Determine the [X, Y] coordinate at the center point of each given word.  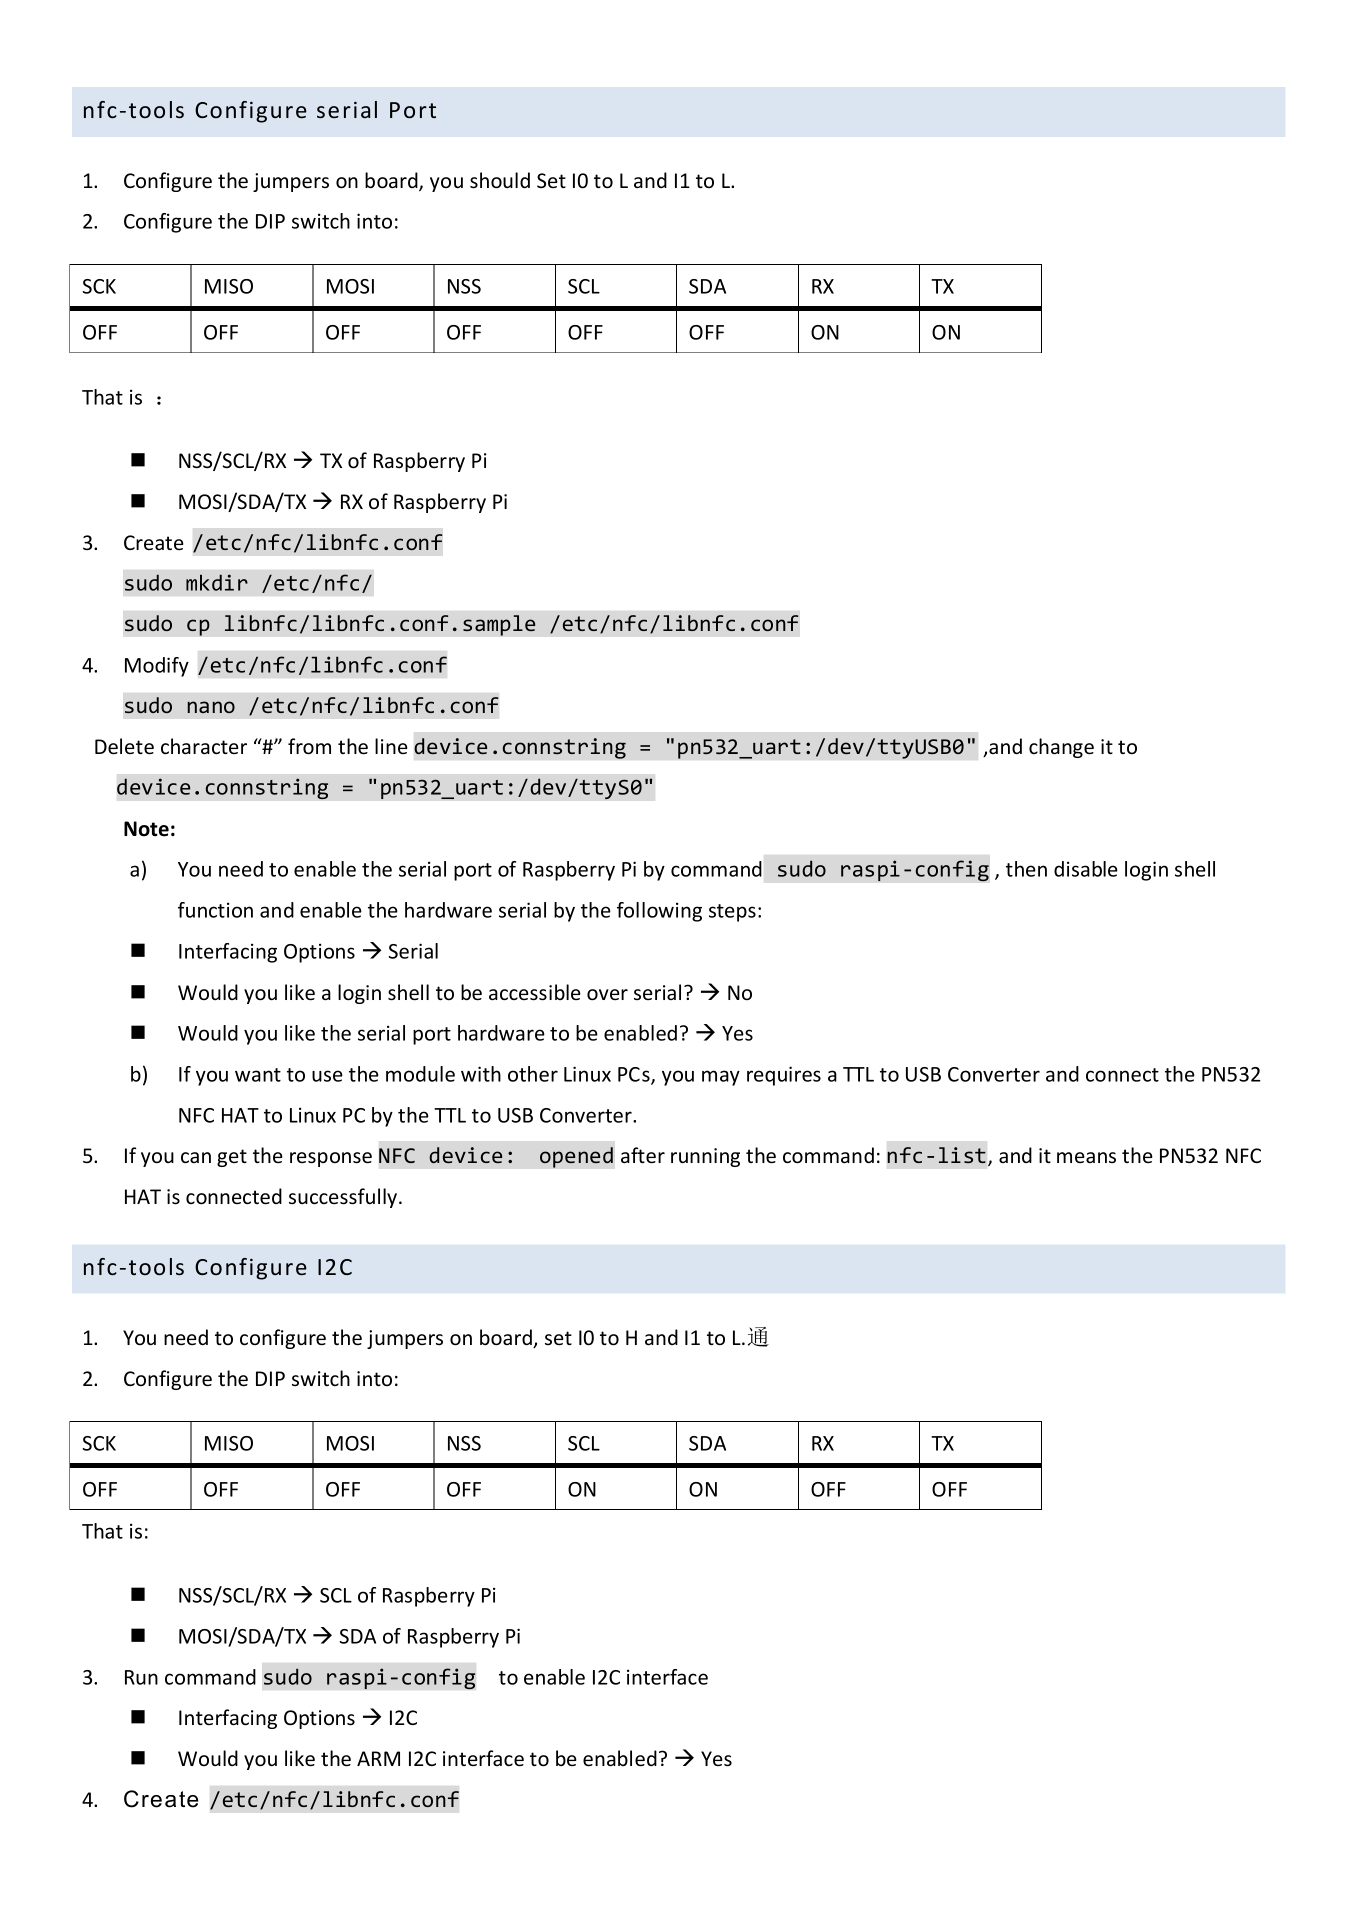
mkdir [217, 582]
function [215, 910]
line [391, 746]
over [607, 994]
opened [576, 1157]
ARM [378, 1758]
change [1061, 748]
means [1086, 1157]
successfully [344, 1198]
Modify [157, 667]
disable [1086, 869]
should [500, 180]
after [643, 1155]
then [1026, 869]
